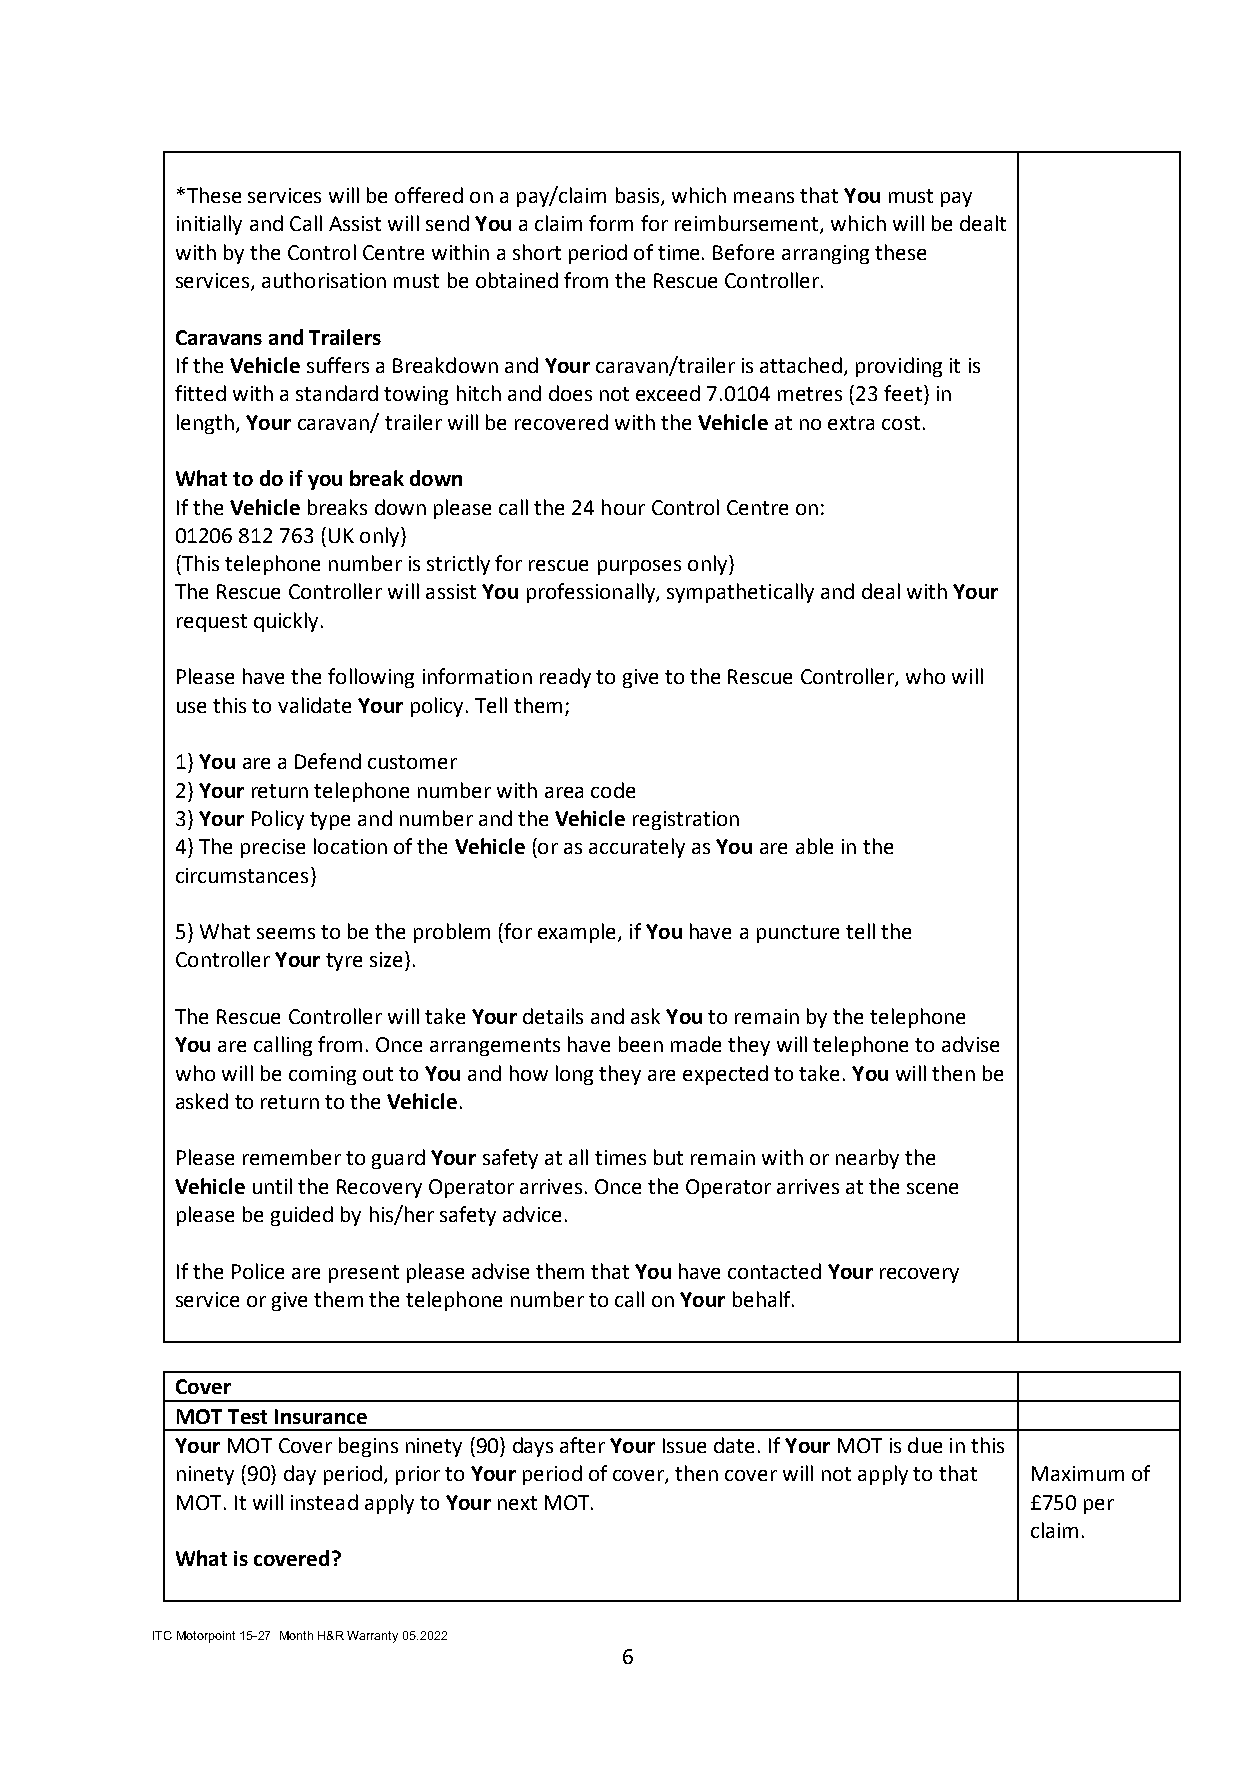  I want to click on purposes, so click(639, 567).
